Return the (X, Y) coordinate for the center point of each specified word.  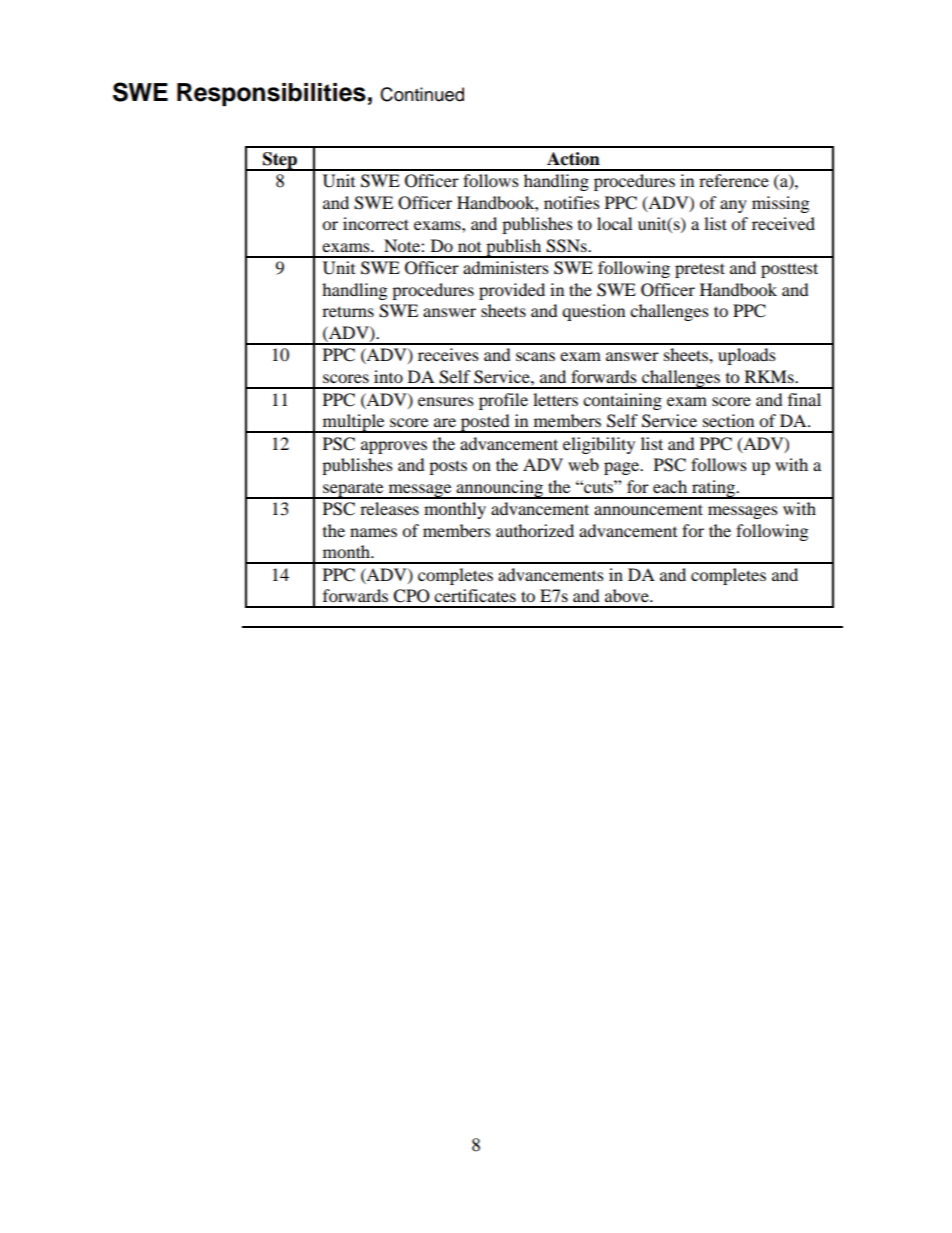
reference (734, 180)
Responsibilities (271, 94)
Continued (422, 94)
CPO (411, 596)
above (628, 595)
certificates (475, 595)
